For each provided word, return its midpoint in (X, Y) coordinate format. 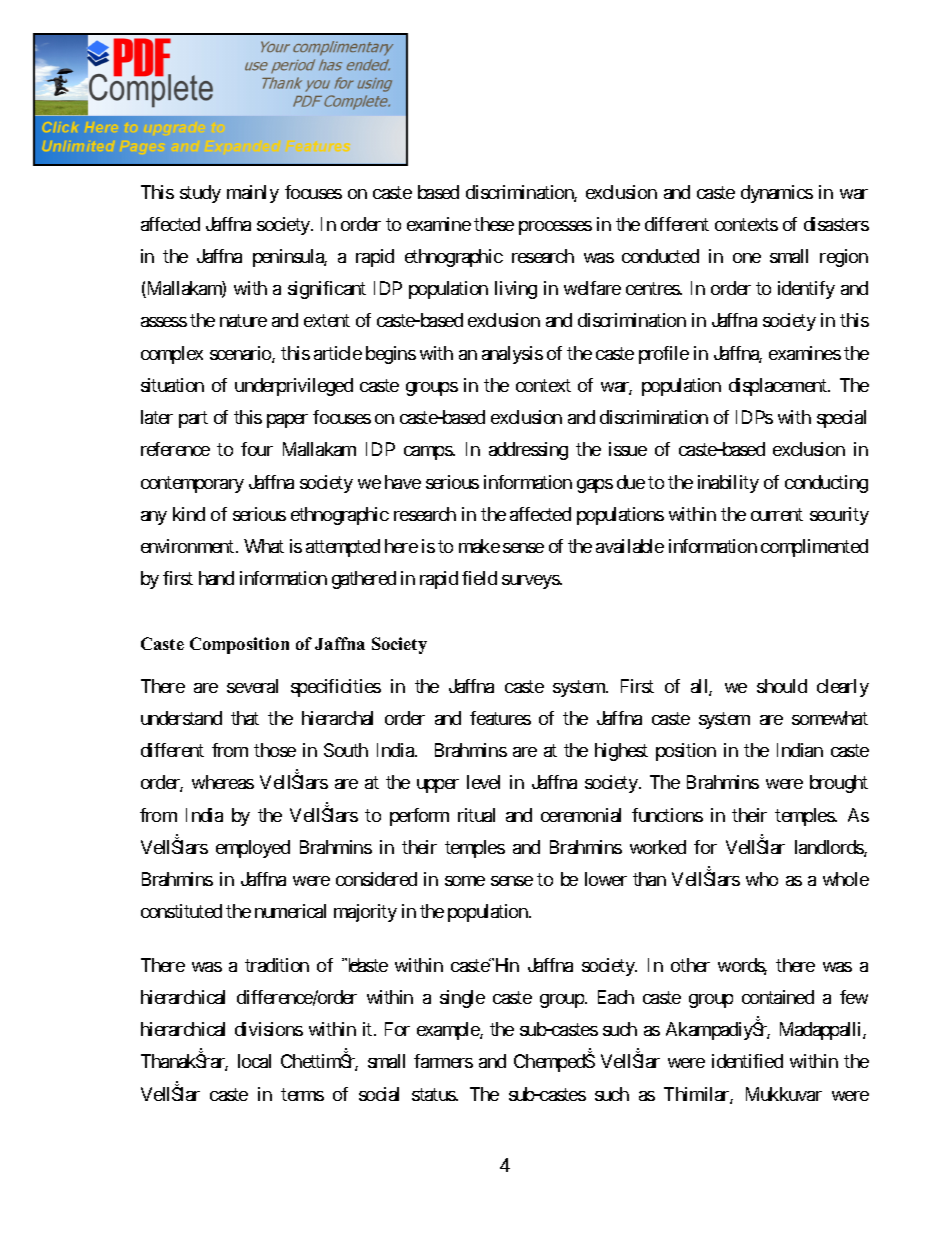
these (494, 224)
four (257, 449)
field (479, 578)
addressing (528, 451)
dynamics (777, 194)
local (254, 1061)
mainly (253, 194)
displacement (779, 387)
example (449, 1031)
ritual (476, 815)
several (252, 686)
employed (253, 849)
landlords (830, 848)
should (782, 686)
